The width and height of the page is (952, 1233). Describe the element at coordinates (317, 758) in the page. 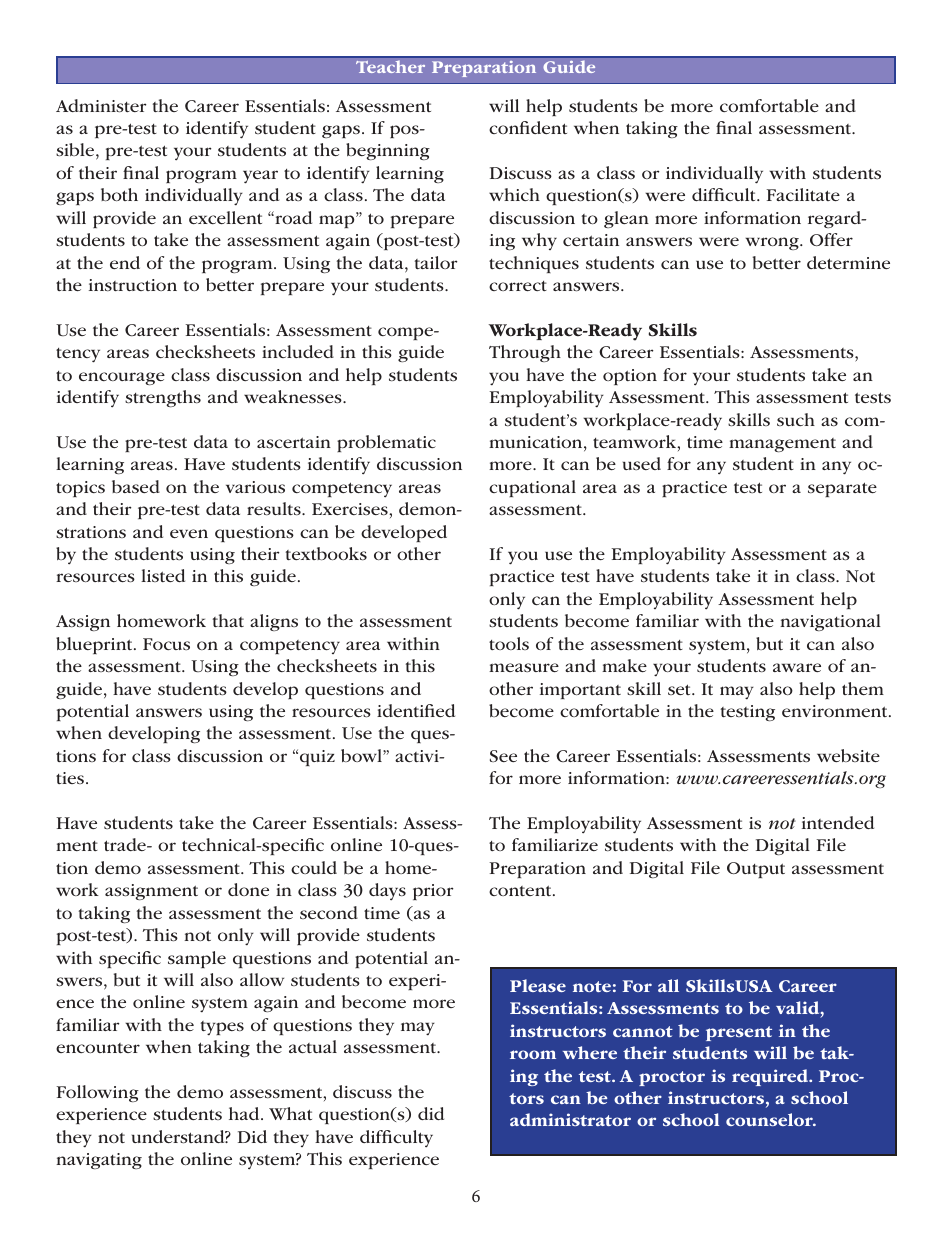

I see `quiz` at that location.
